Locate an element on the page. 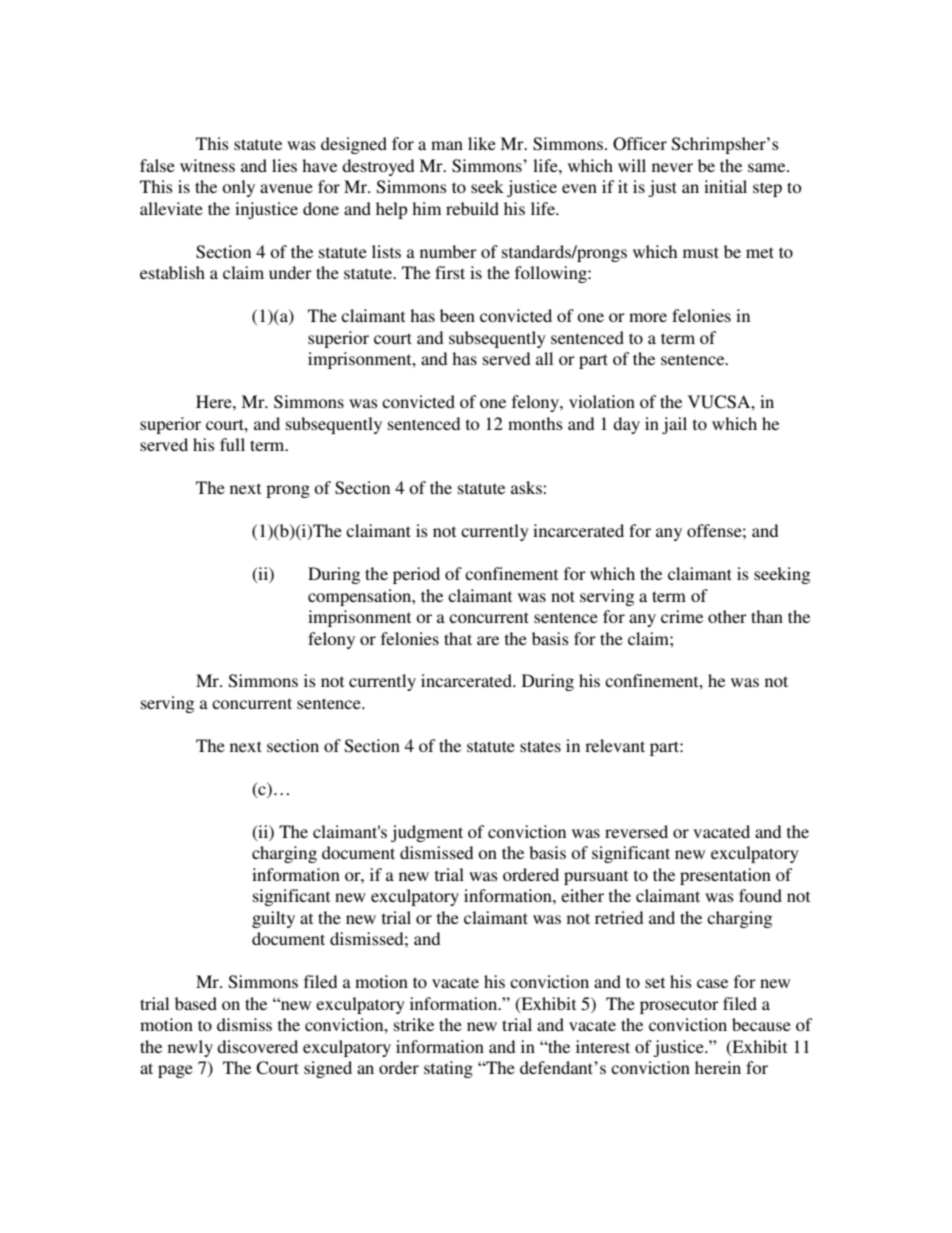  crime is located at coordinates (682, 616).
